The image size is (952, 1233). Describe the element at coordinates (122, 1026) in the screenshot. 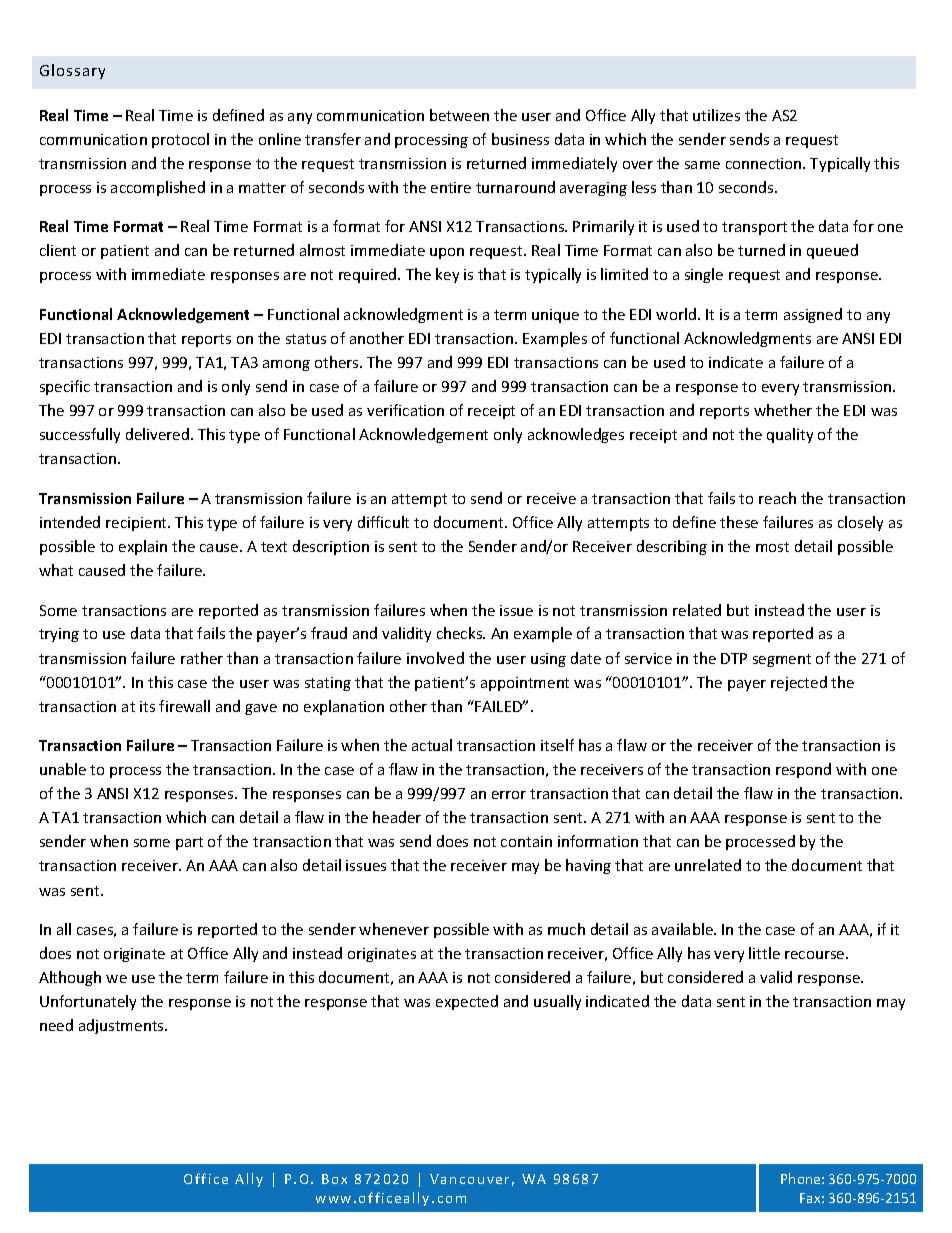

I see `adjustments` at that location.
